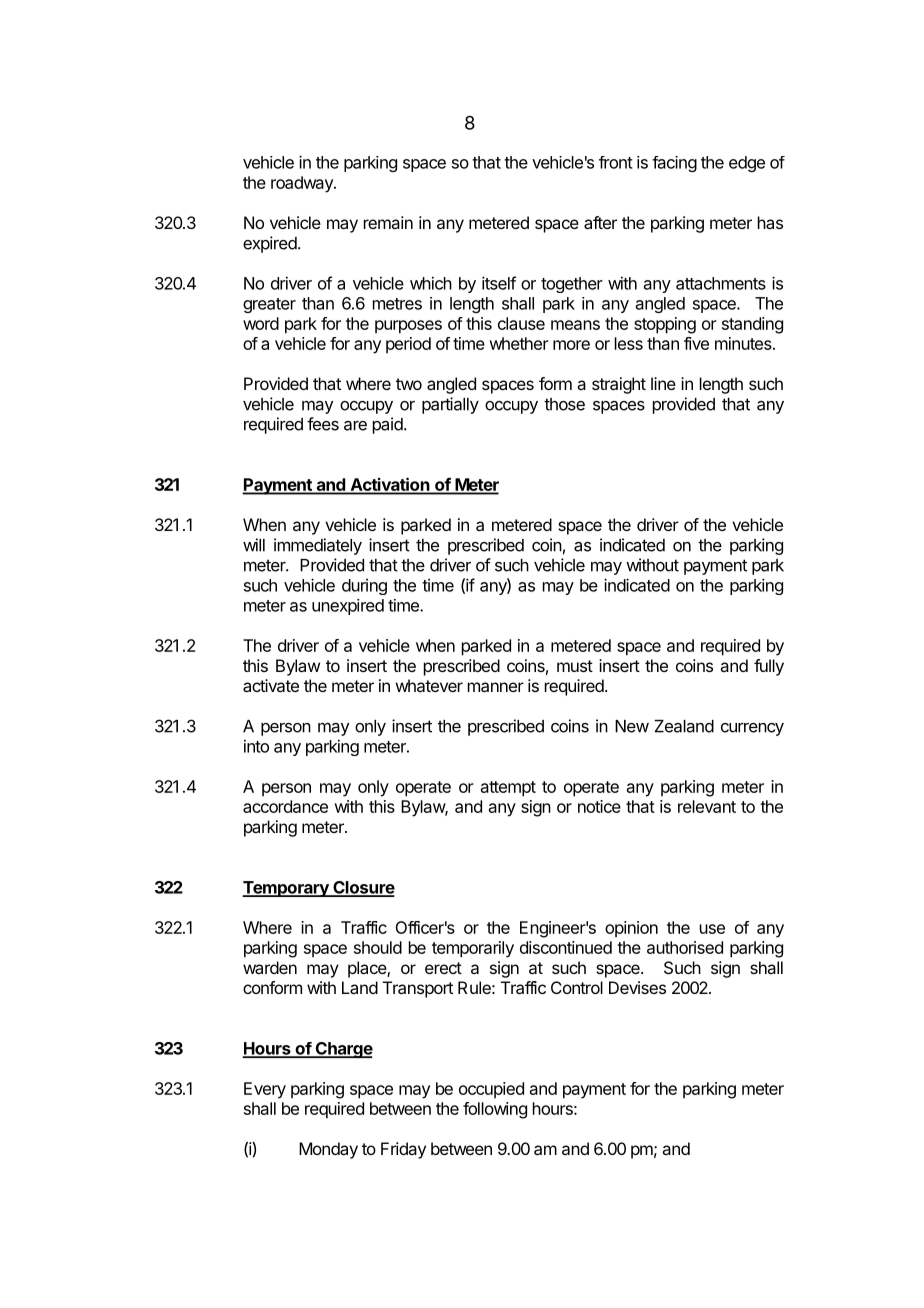 Image resolution: width=924 pixels, height=1308 pixels. Describe the element at coordinates (496, 687) in the screenshot. I see `manner` at that location.
